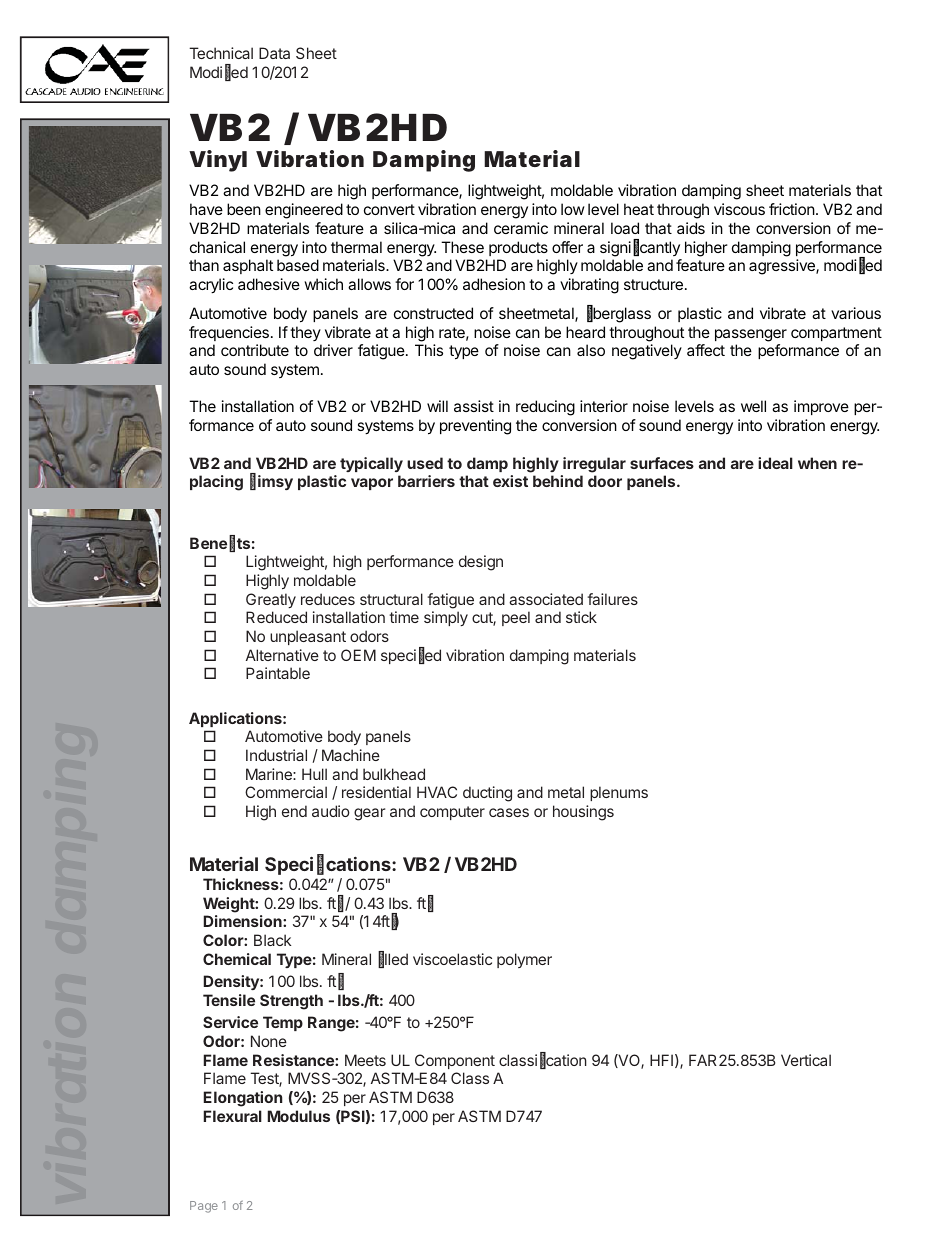 Image resolution: width=952 pixels, height=1233 pixels. Describe the element at coordinates (276, 617) in the screenshot. I see `Reduced` at that location.
